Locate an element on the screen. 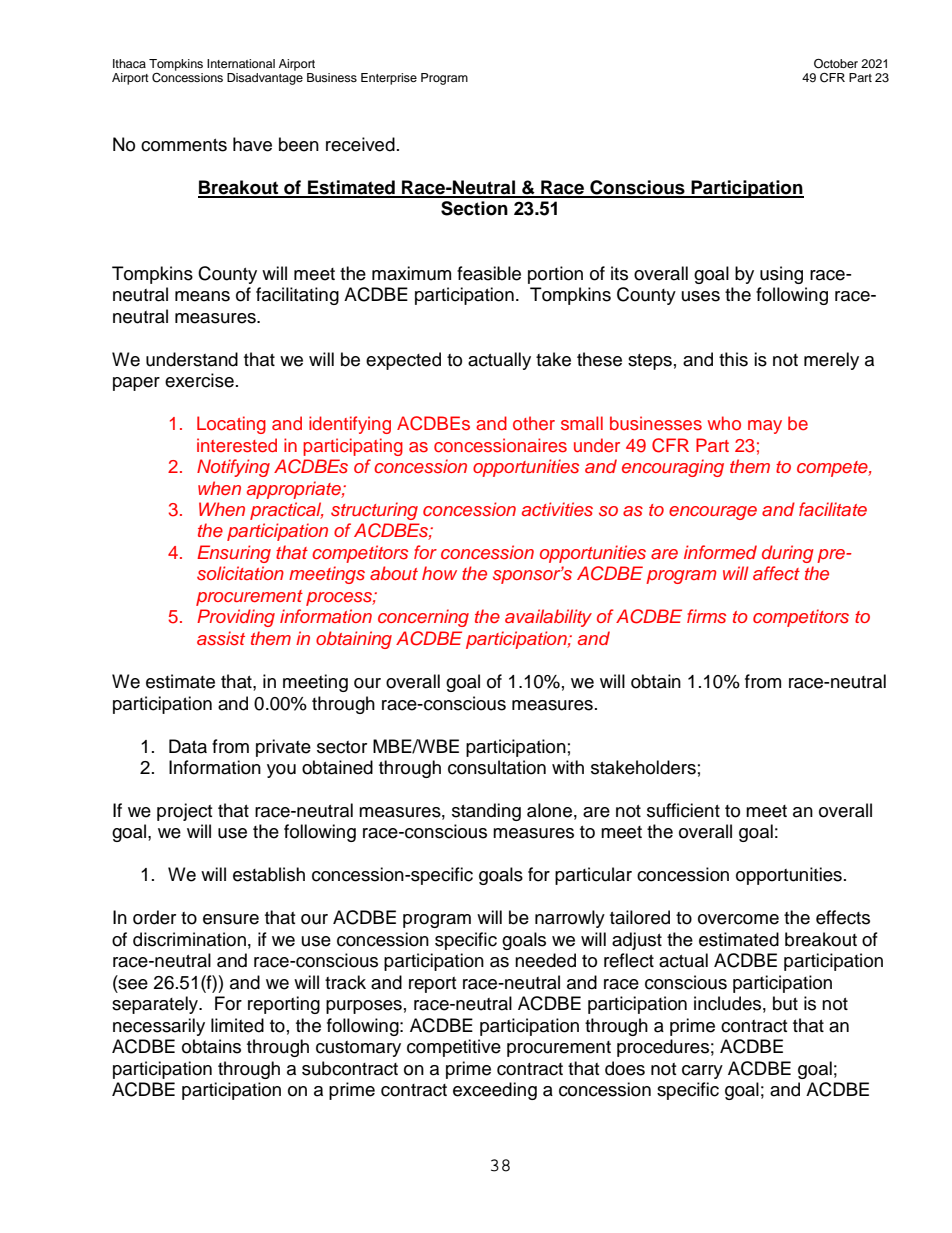  International is located at coordinates (241, 63).
